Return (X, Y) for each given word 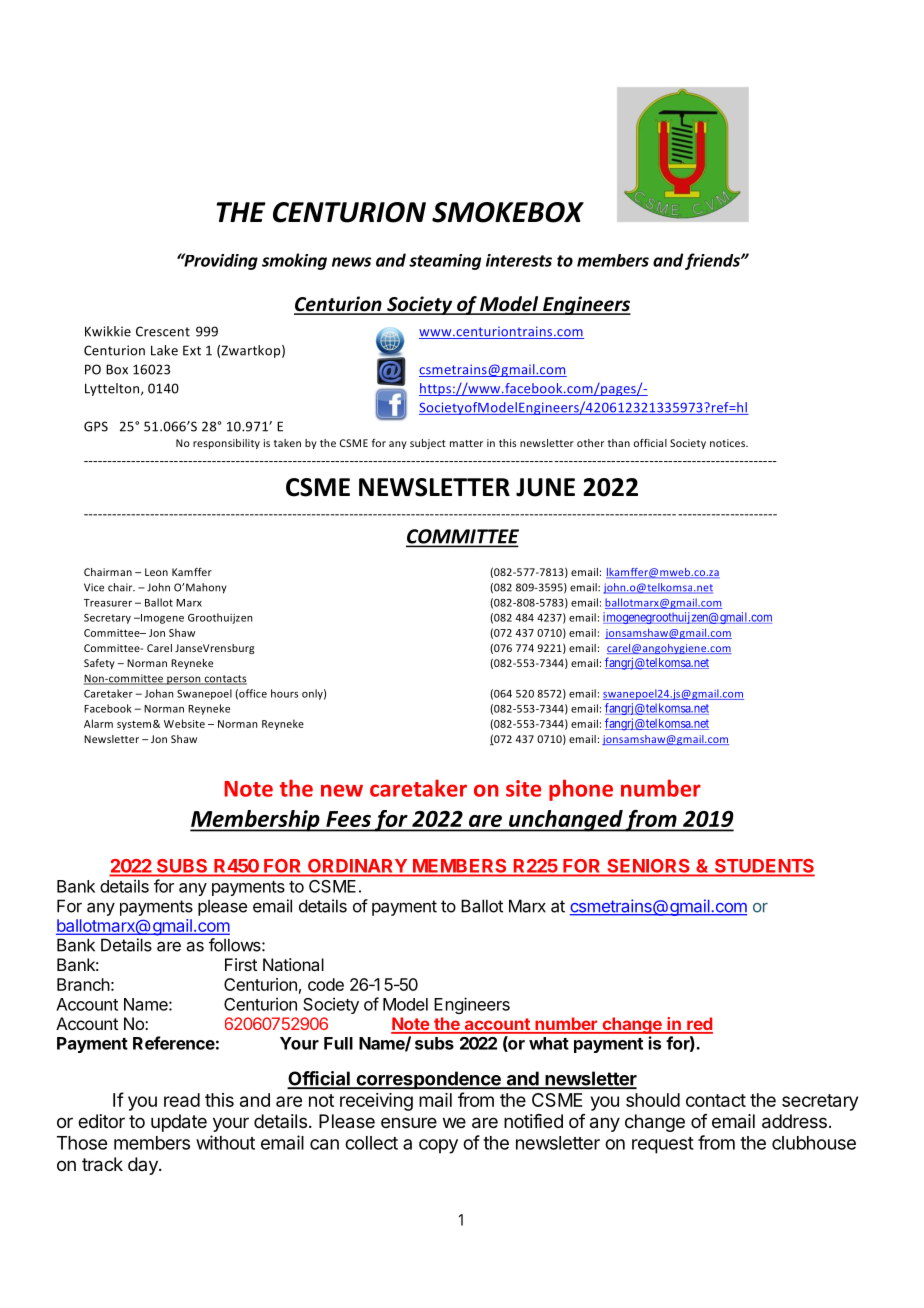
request (663, 1145)
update (179, 1123)
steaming (445, 262)
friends (713, 261)
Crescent (163, 331)
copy (438, 1146)
